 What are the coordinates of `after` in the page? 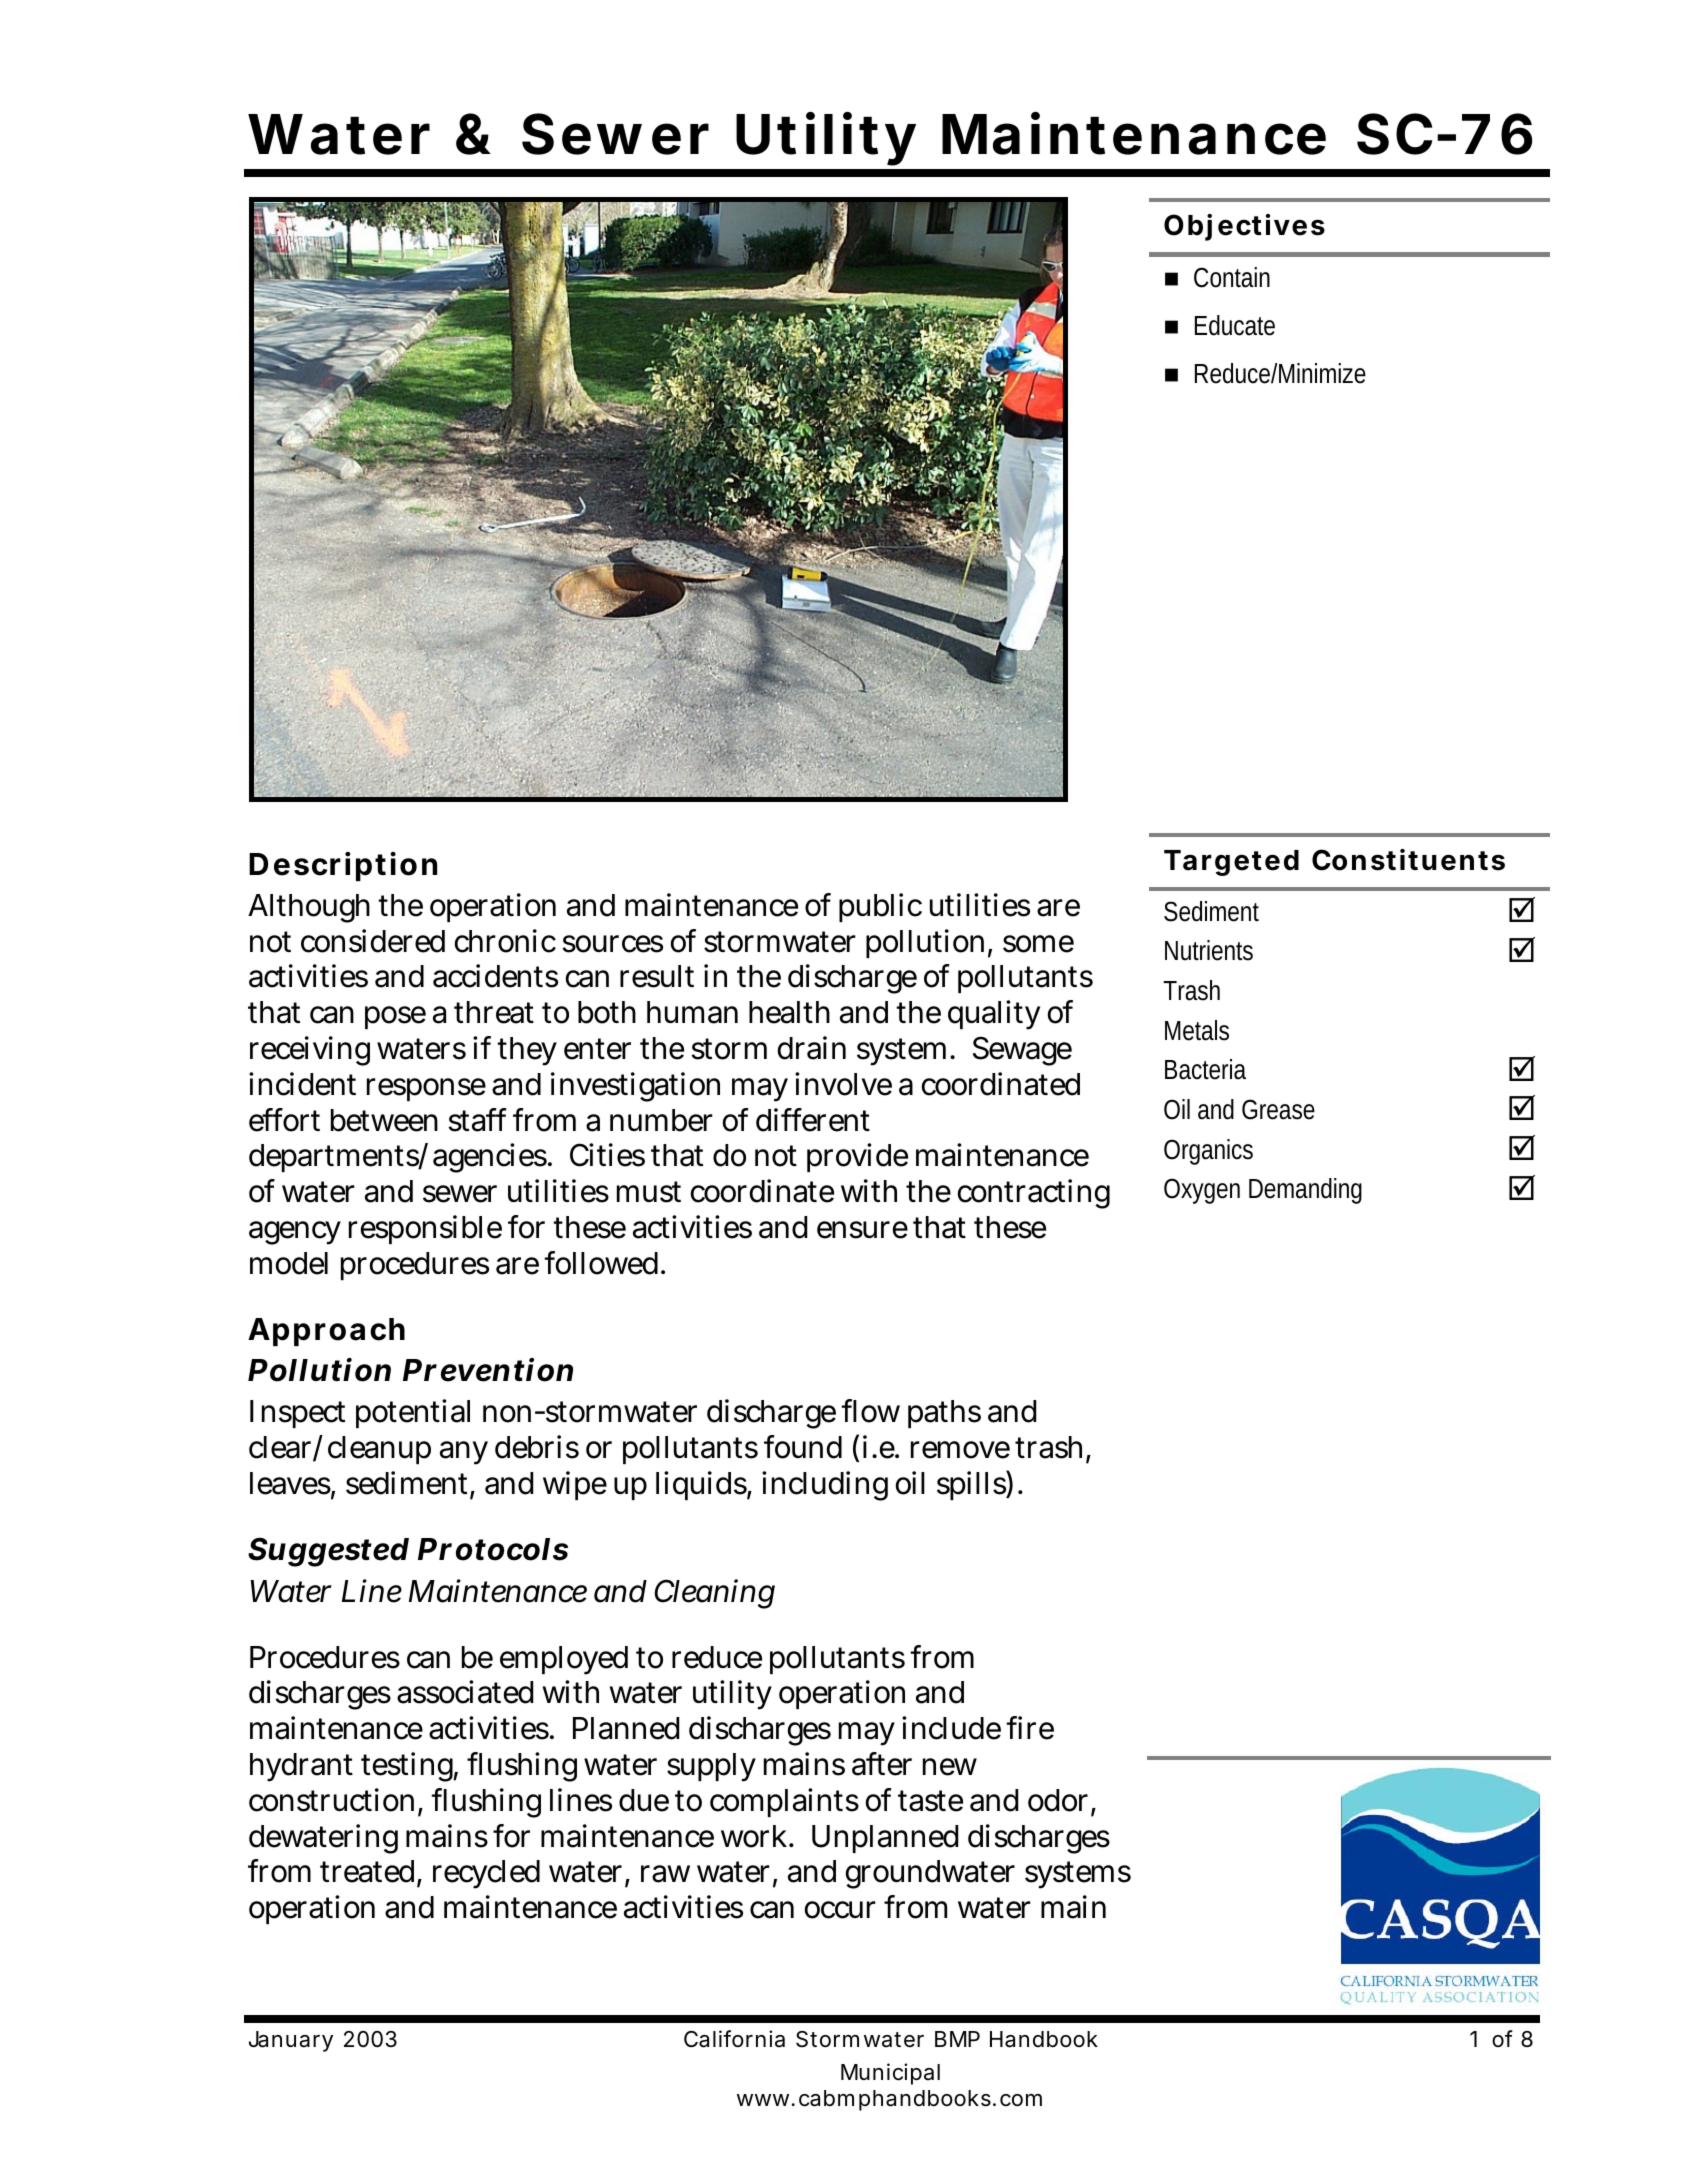 It's located at (882, 1764).
